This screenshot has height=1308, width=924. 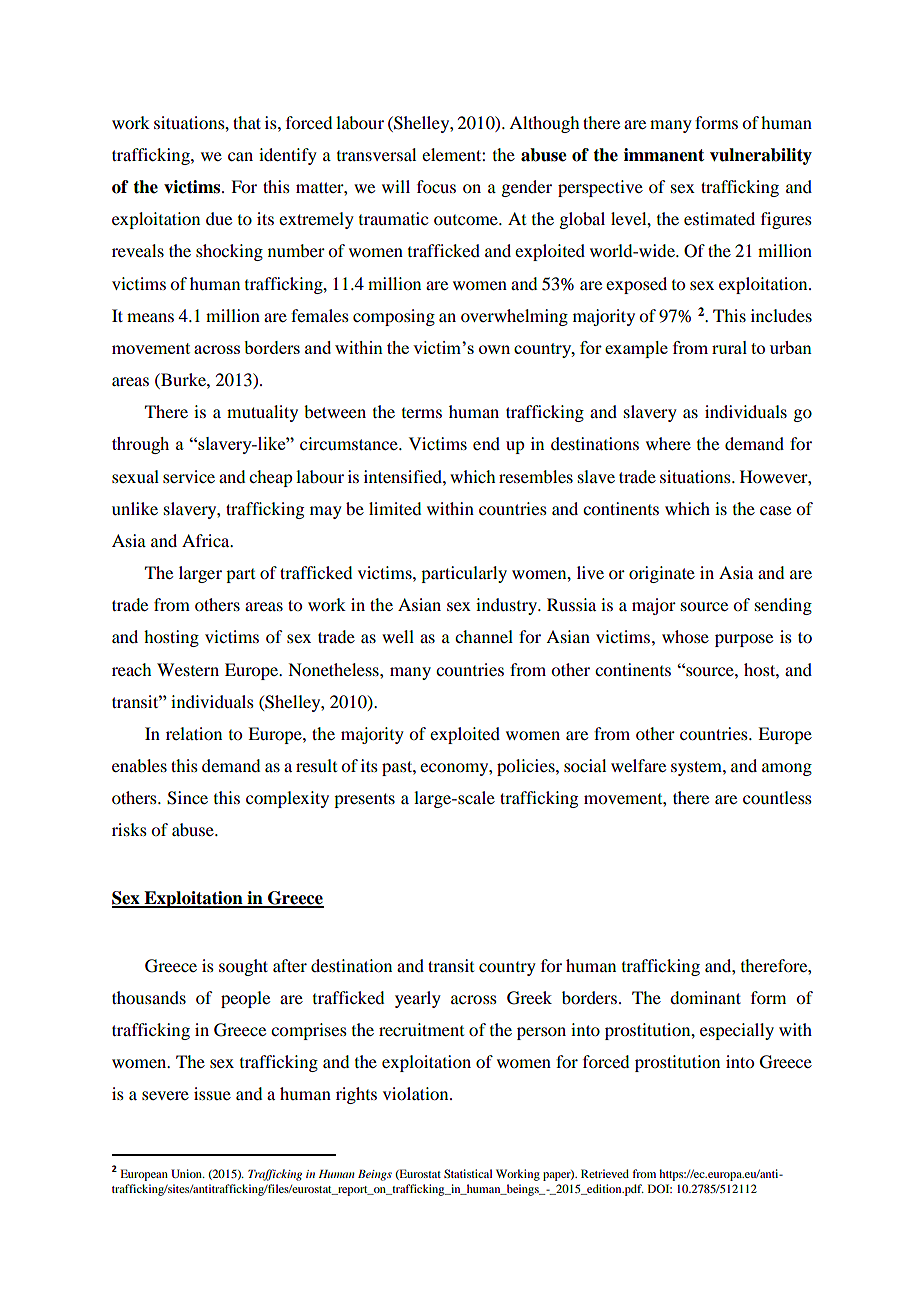 What do you see at coordinates (436, 186) in the screenshot?
I see `focus` at bounding box center [436, 186].
